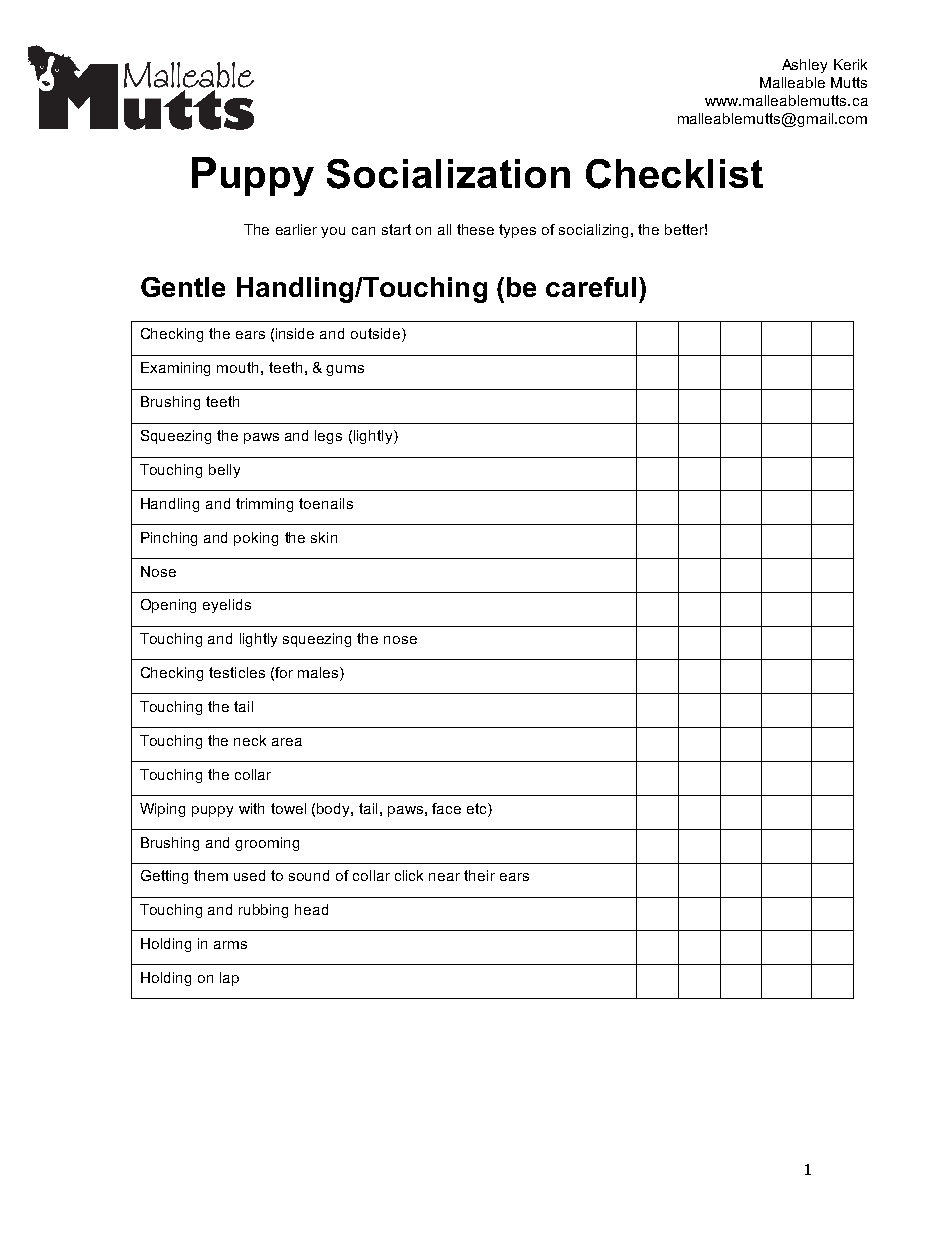 The width and height of the screenshot is (952, 1233). I want to click on earlier, so click(296, 229).
